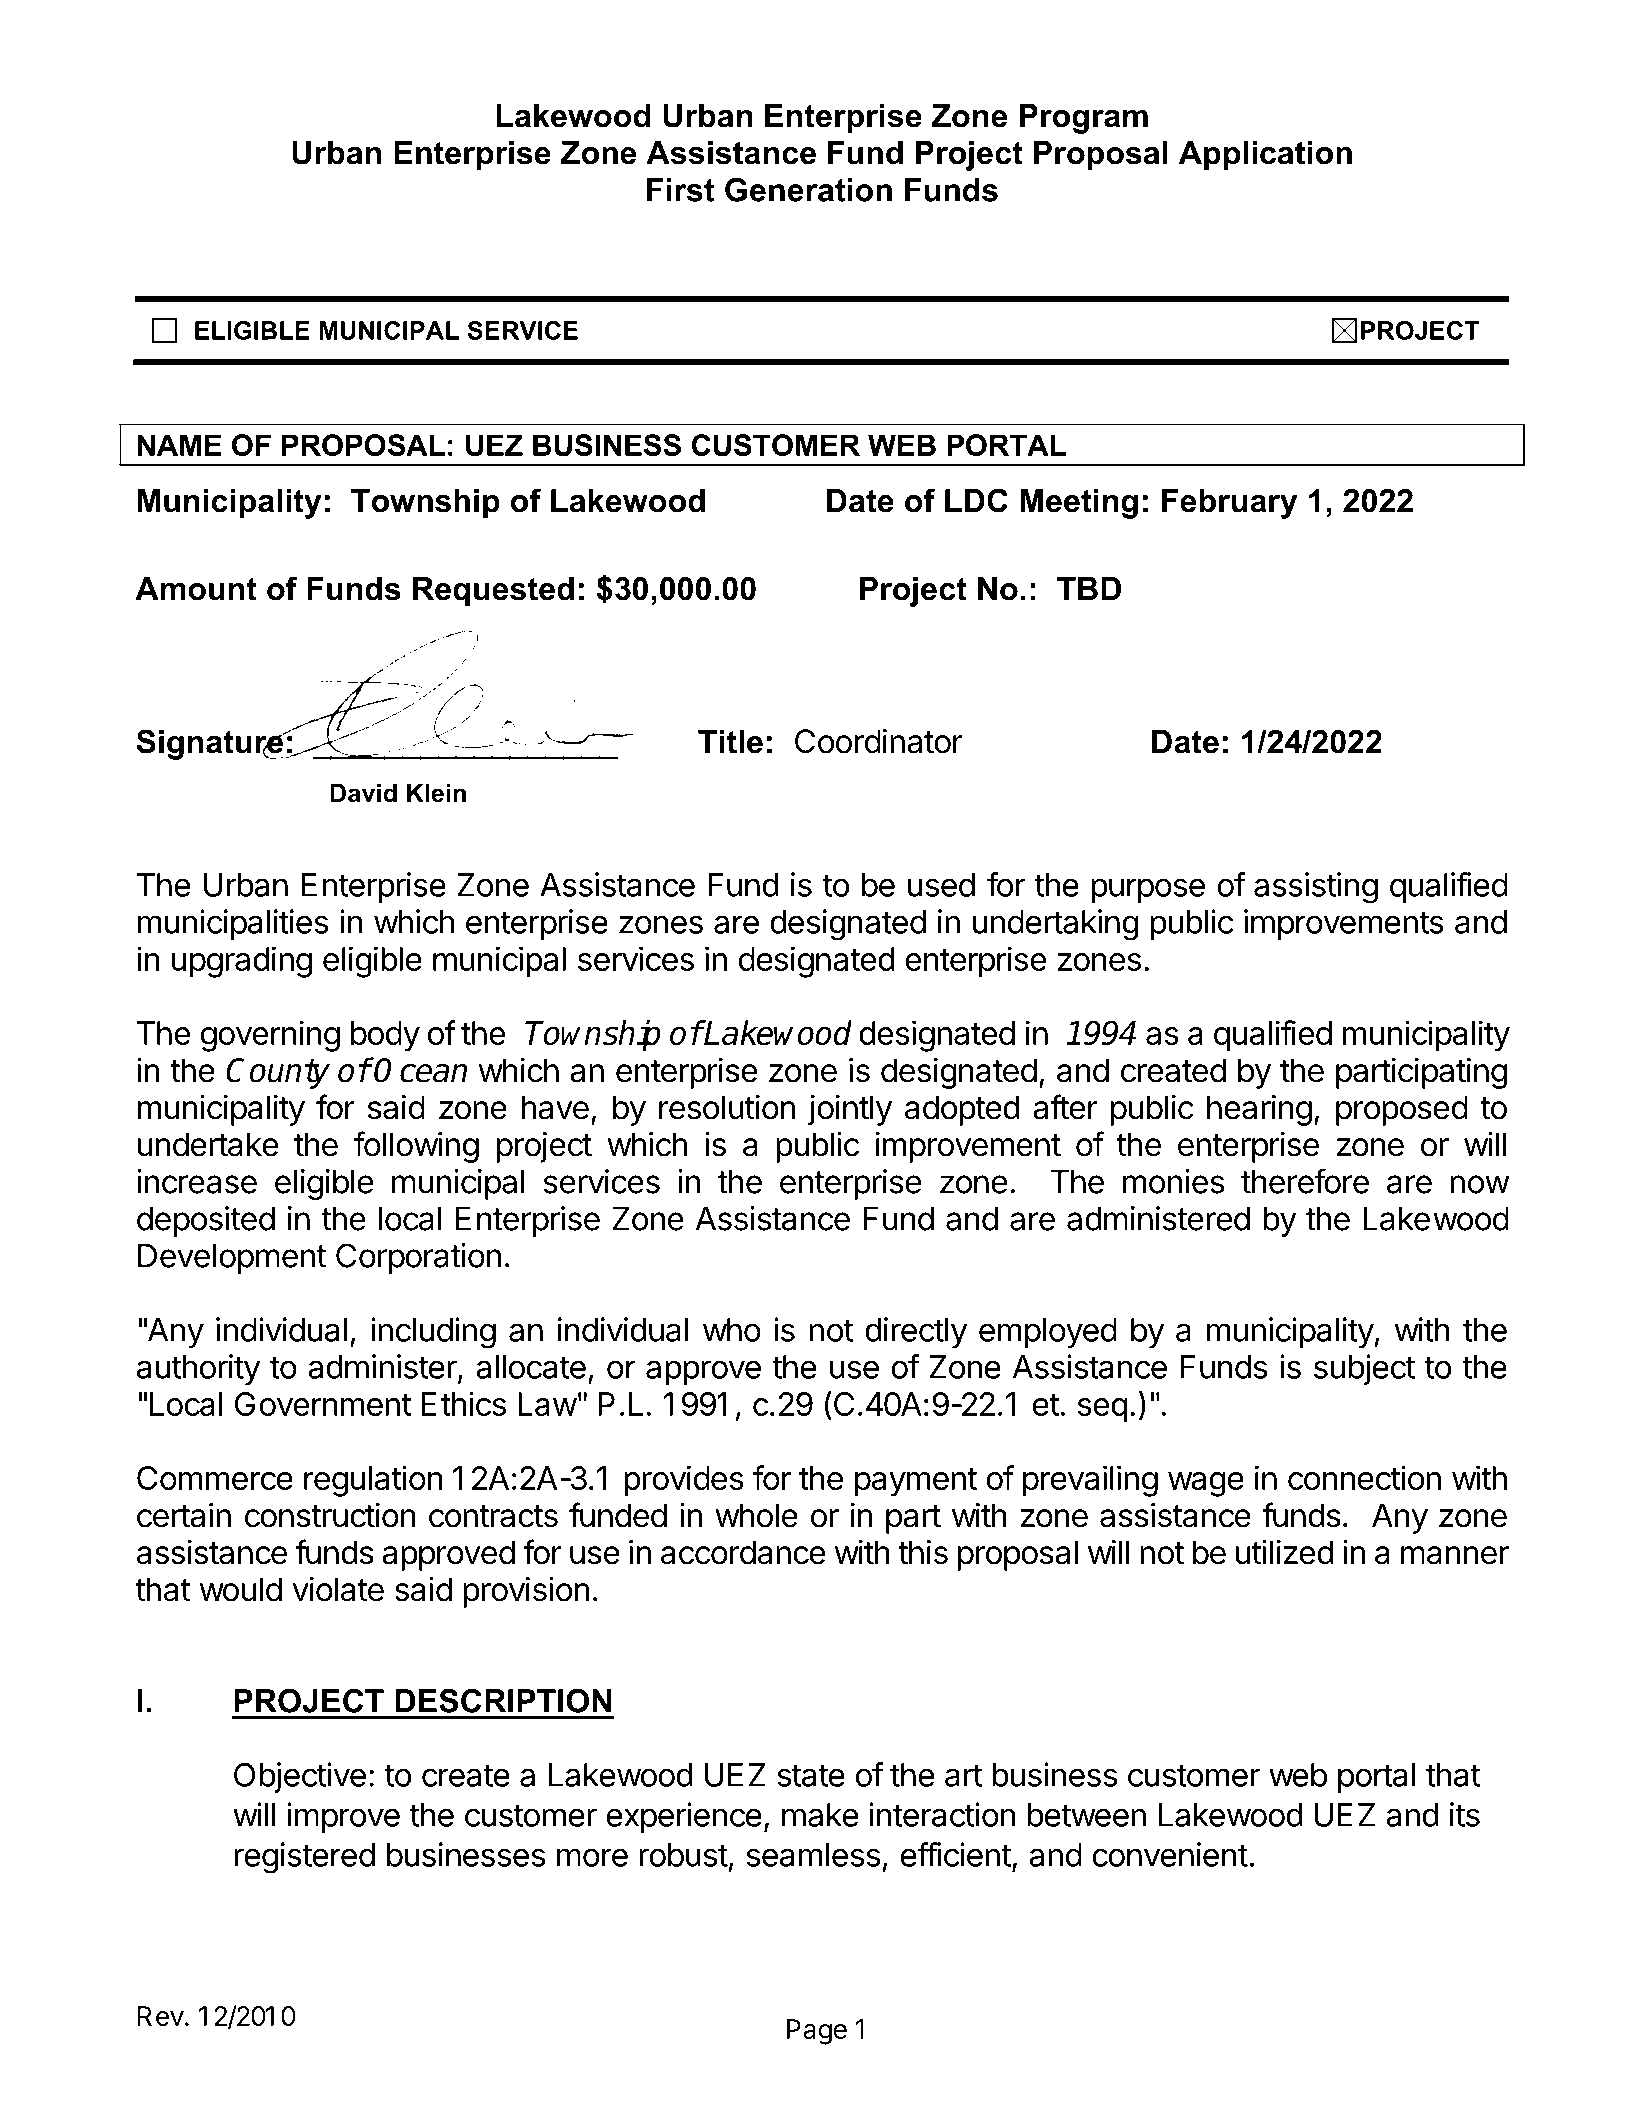  I want to click on whole, so click(756, 1515).
